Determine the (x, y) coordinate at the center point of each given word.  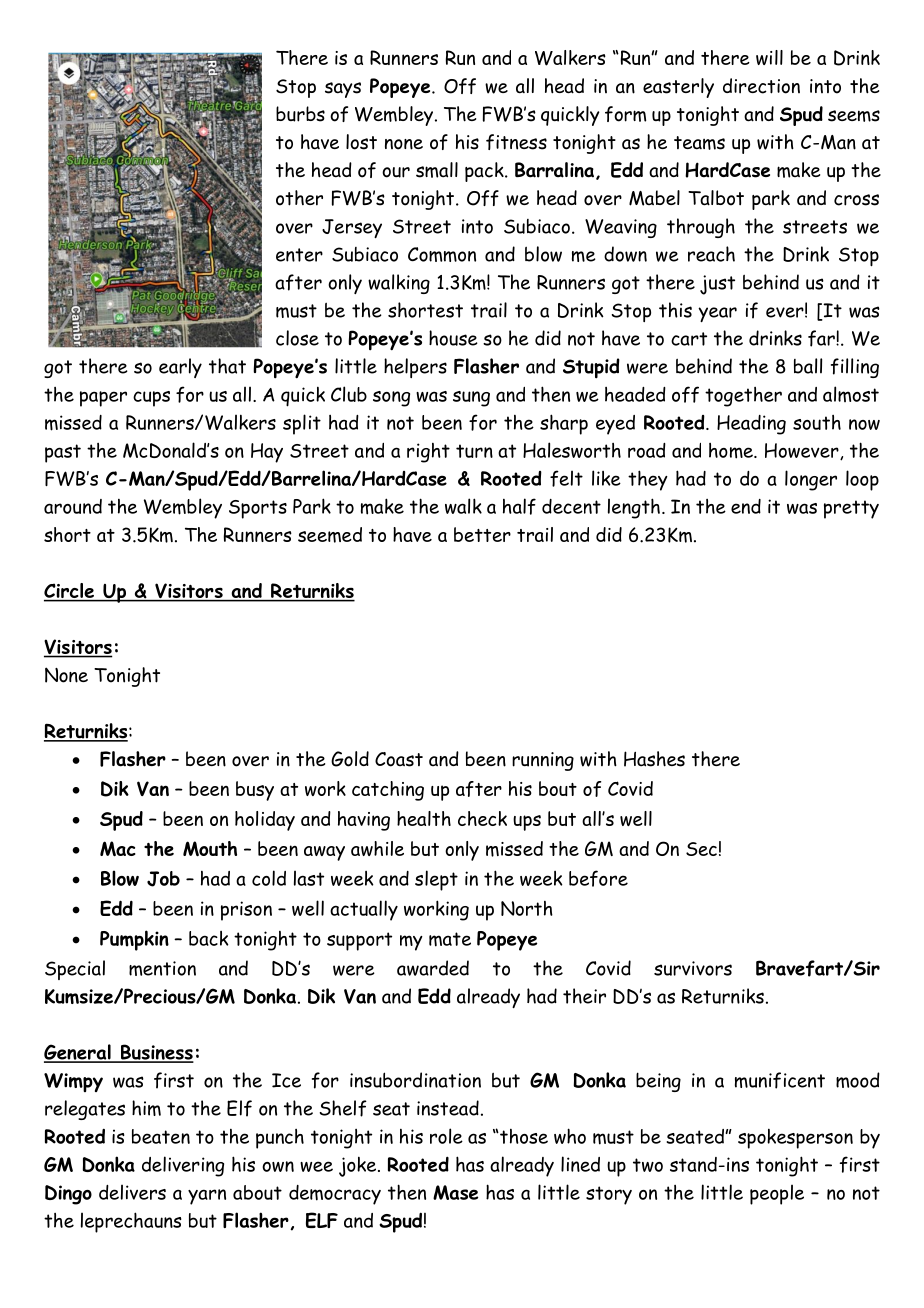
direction (761, 86)
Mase (455, 1192)
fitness (516, 142)
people (777, 1194)
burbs (300, 114)
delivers (132, 1192)
